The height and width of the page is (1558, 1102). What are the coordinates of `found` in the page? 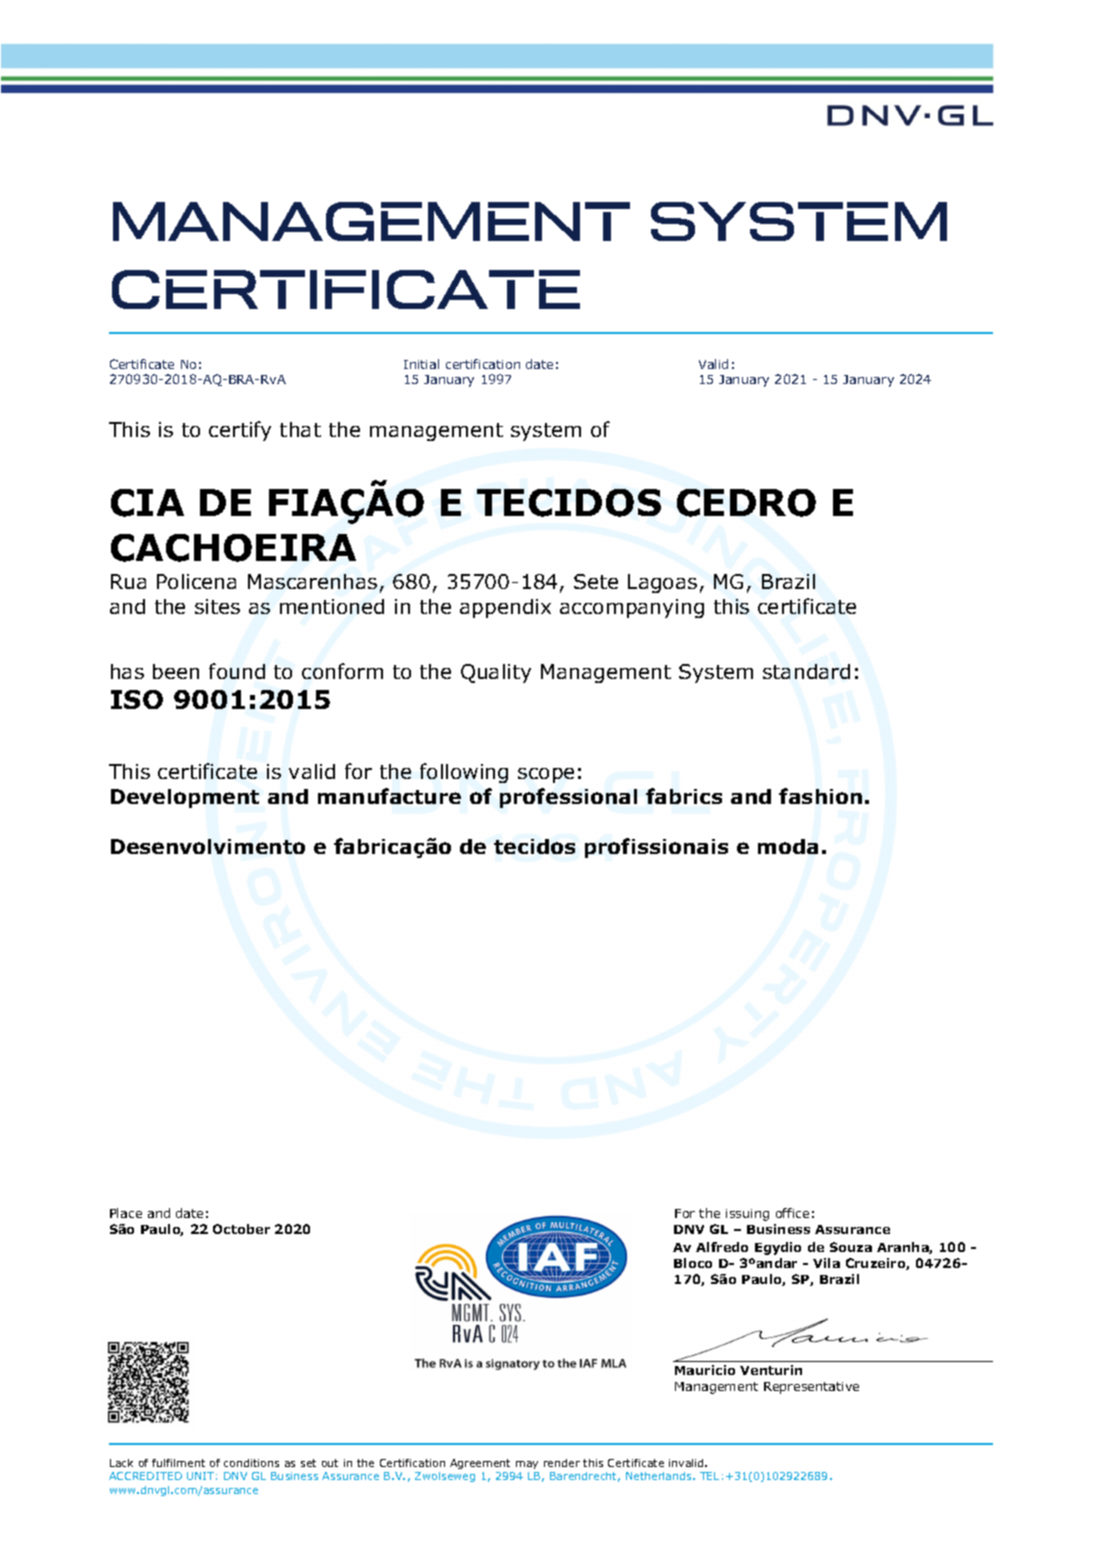 It's located at (237, 671).
